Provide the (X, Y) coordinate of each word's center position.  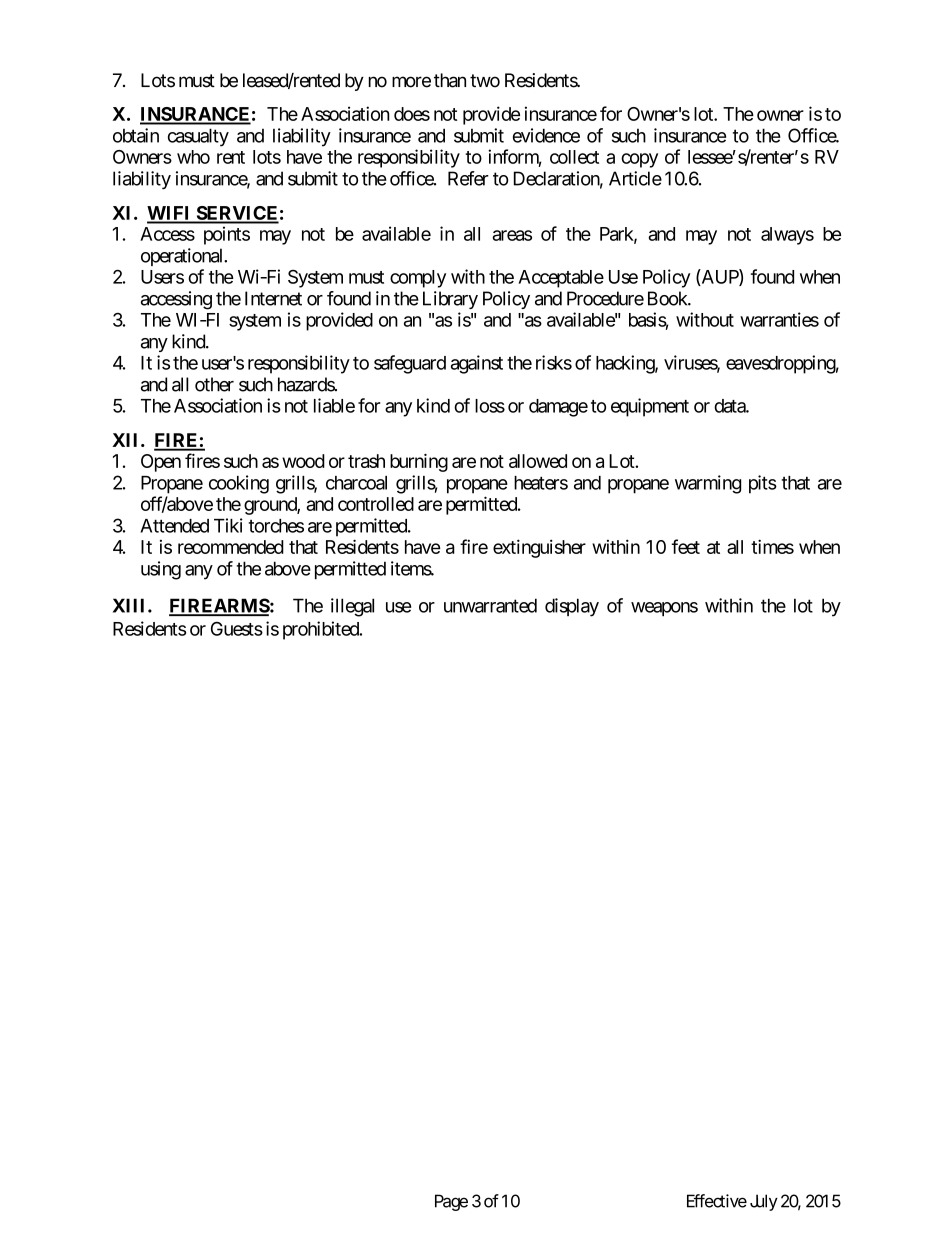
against (477, 364)
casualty (198, 137)
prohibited (322, 630)
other (214, 384)
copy (639, 160)
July (764, 1202)
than (450, 80)
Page (451, 1202)
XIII (131, 605)
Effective (717, 1201)
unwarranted (490, 605)
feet (686, 546)
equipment (650, 407)
